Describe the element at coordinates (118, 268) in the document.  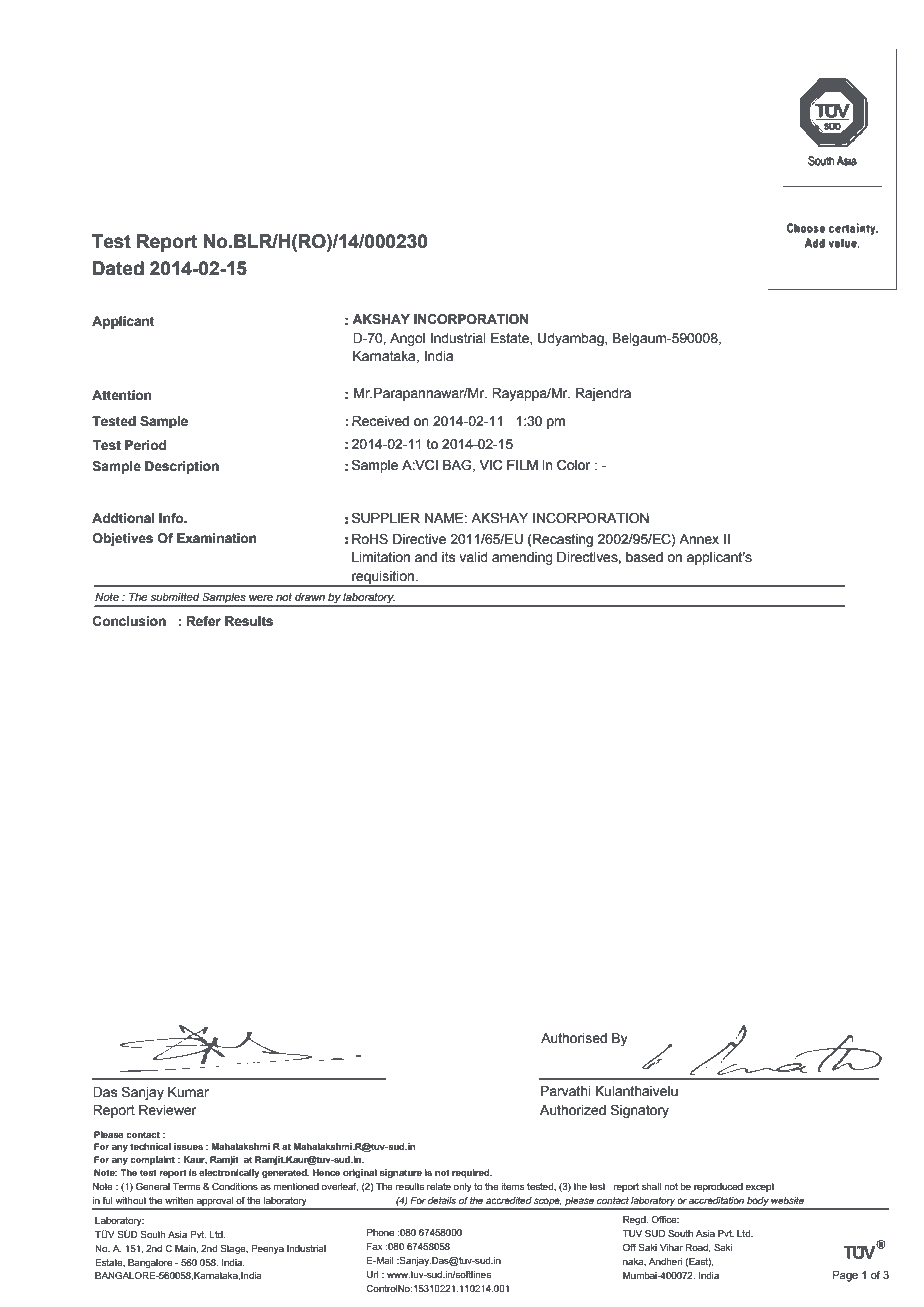
I see `Dated` at that location.
